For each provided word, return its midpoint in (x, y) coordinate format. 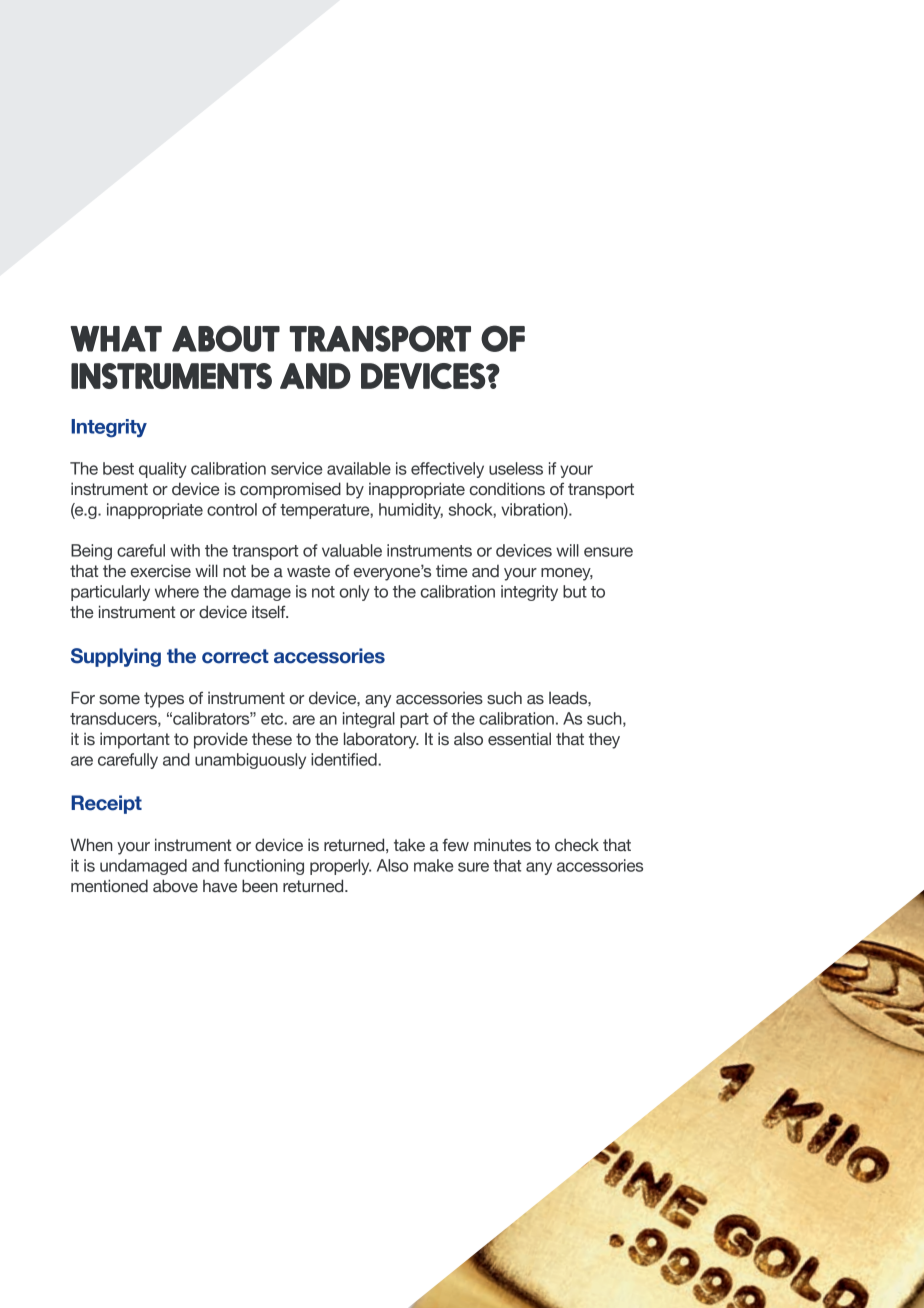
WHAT (116, 339)
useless (516, 468)
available (359, 468)
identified (345, 759)
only (355, 593)
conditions (507, 489)
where (177, 591)
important (135, 740)
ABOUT (226, 338)
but (575, 591)
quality (163, 470)
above (175, 886)
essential (519, 739)
